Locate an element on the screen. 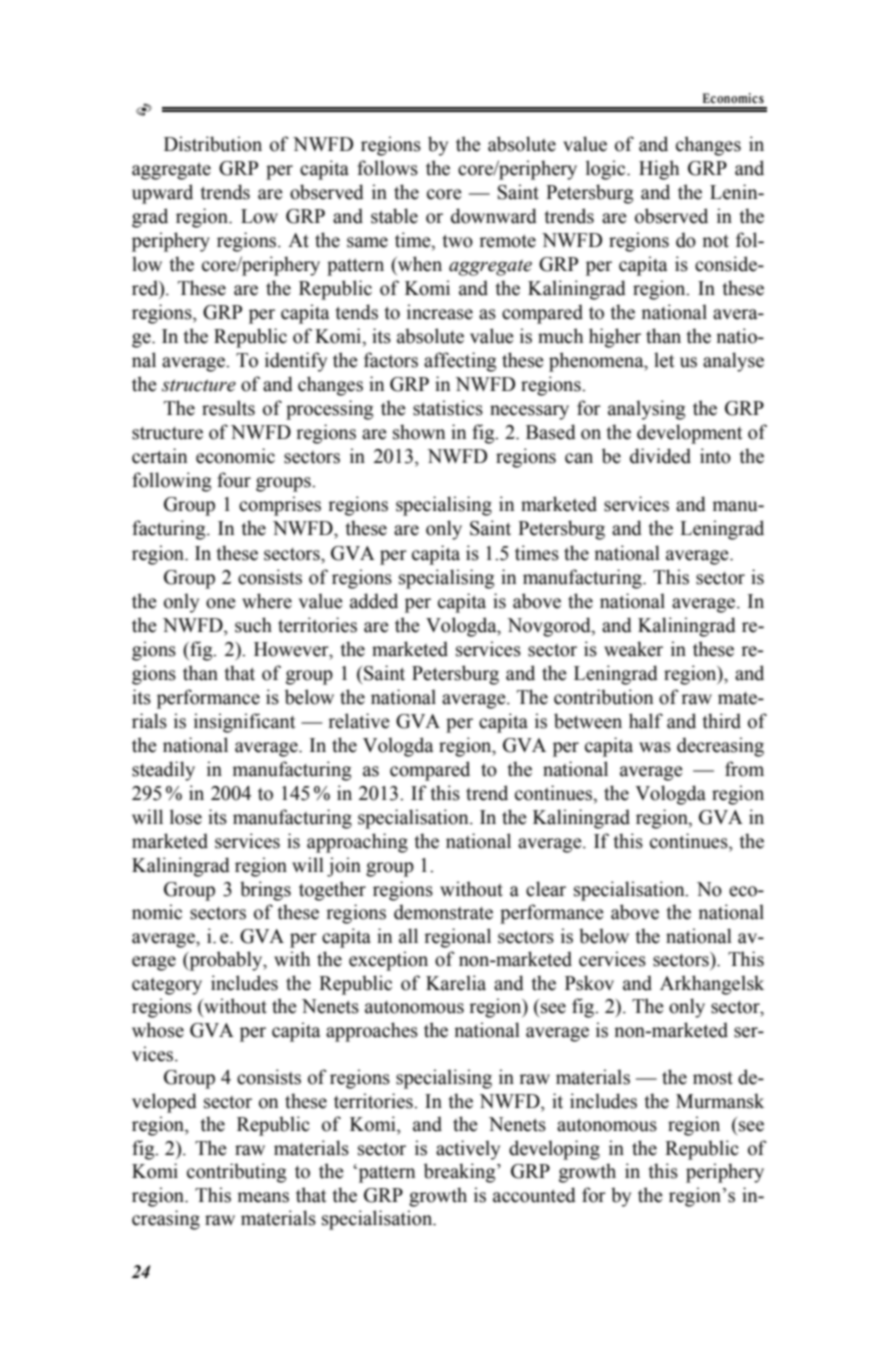  contributing is located at coordinates (236, 1173).
